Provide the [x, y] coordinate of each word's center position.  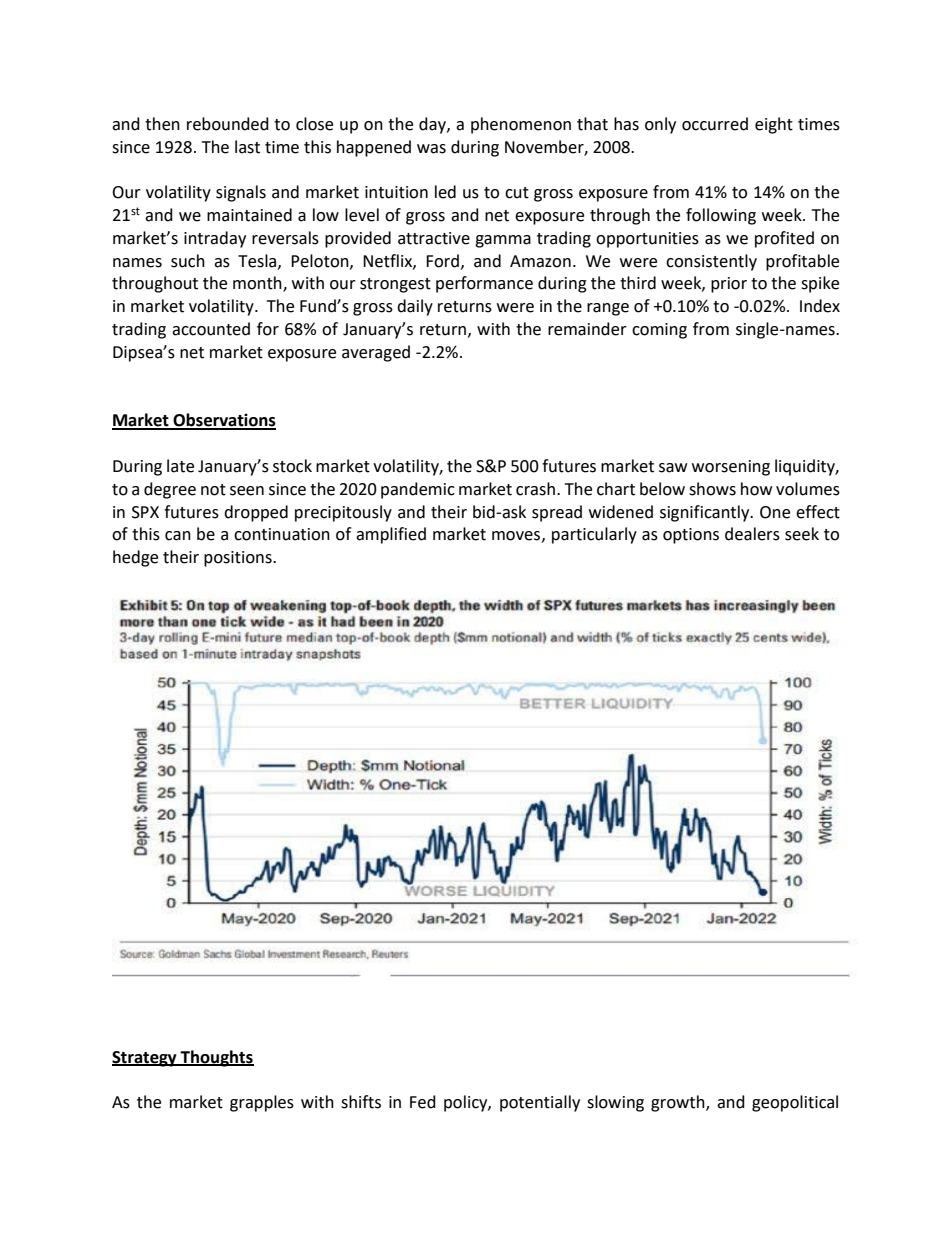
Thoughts [216, 1058]
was [431, 149]
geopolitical [795, 1103]
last [247, 147]
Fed [423, 1102]
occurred [715, 124]
